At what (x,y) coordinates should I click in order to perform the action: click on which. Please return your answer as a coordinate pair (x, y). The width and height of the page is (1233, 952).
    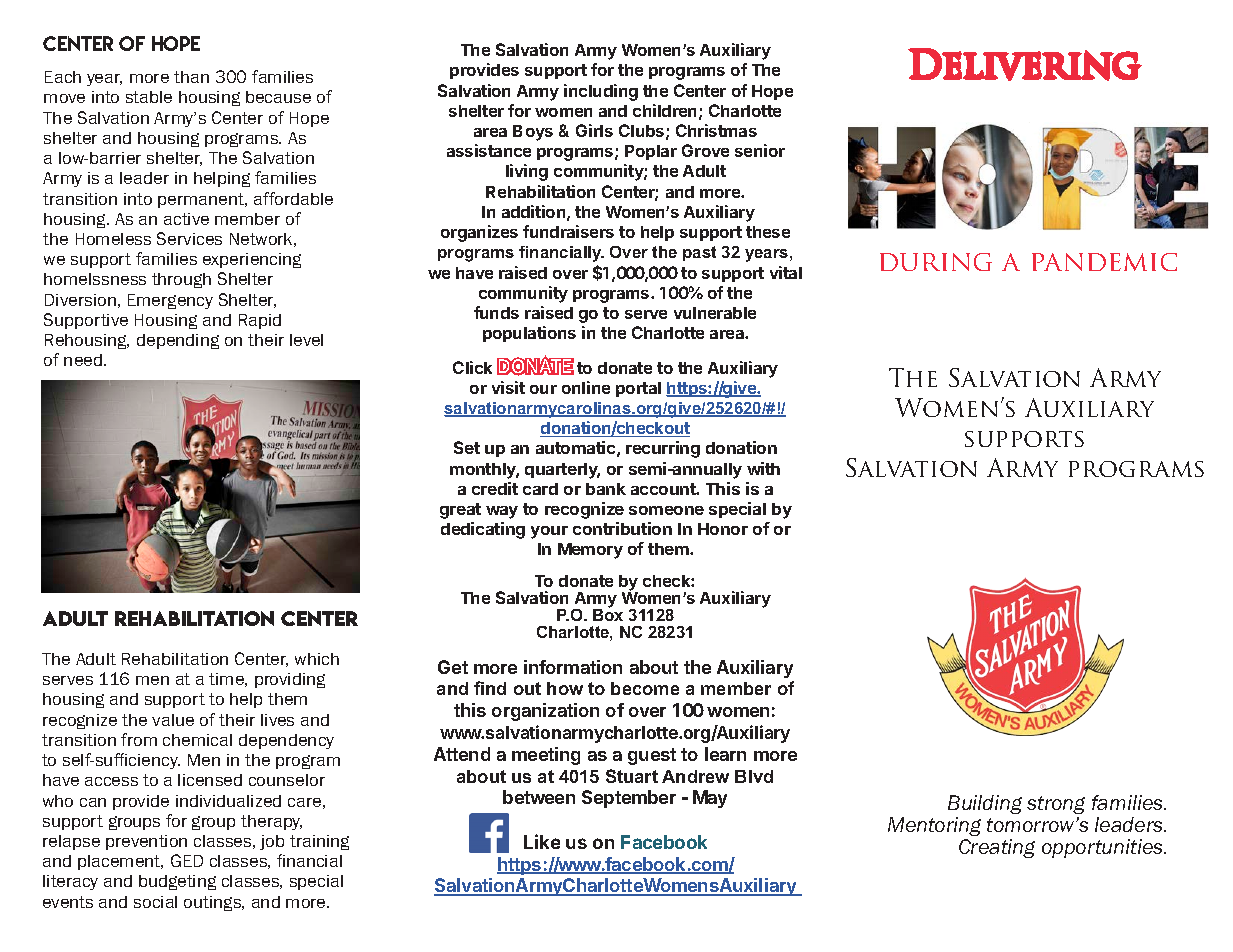
    Looking at the image, I should click on (317, 659).
